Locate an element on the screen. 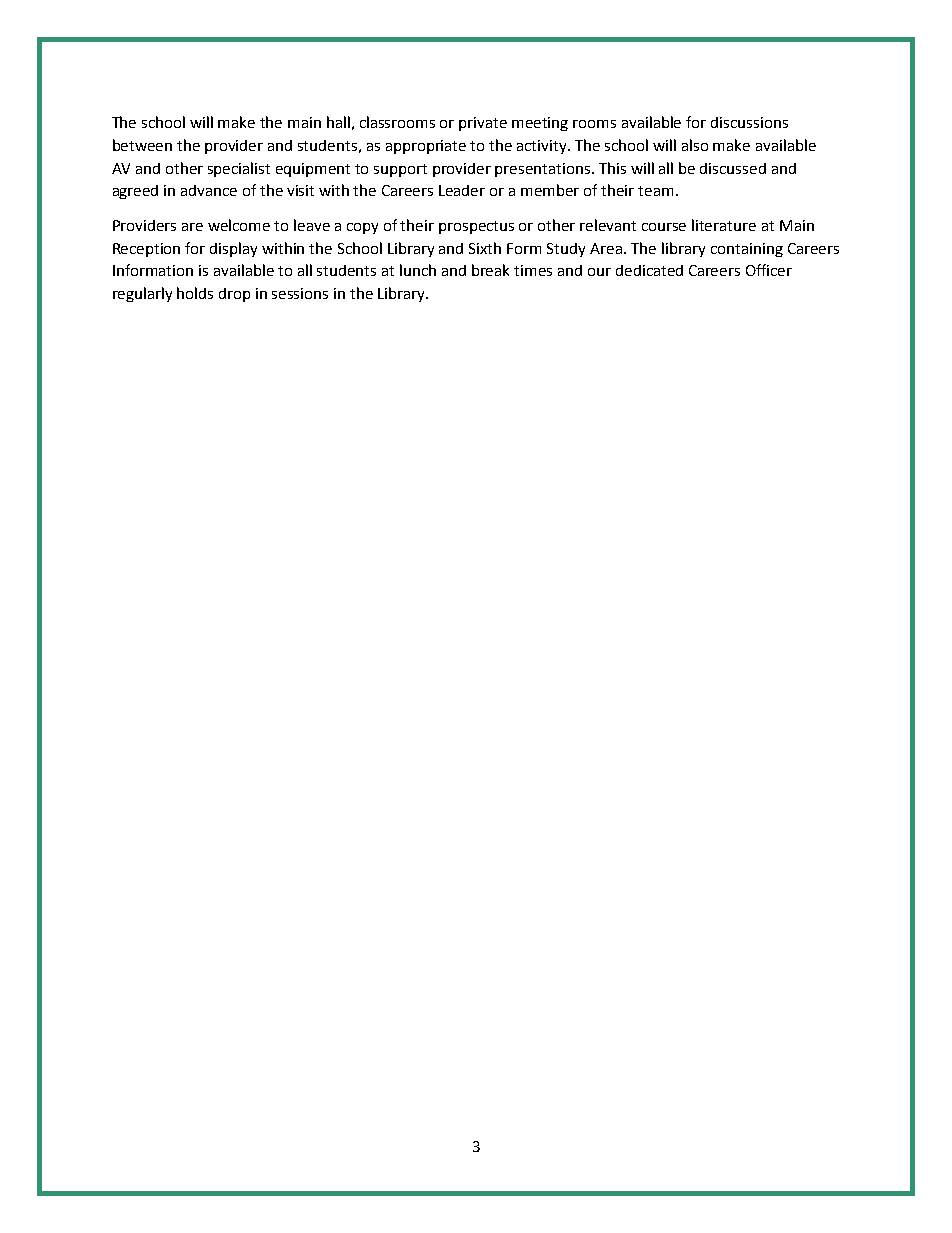 This screenshot has height=1233, width=952. discussed is located at coordinates (733, 168).
